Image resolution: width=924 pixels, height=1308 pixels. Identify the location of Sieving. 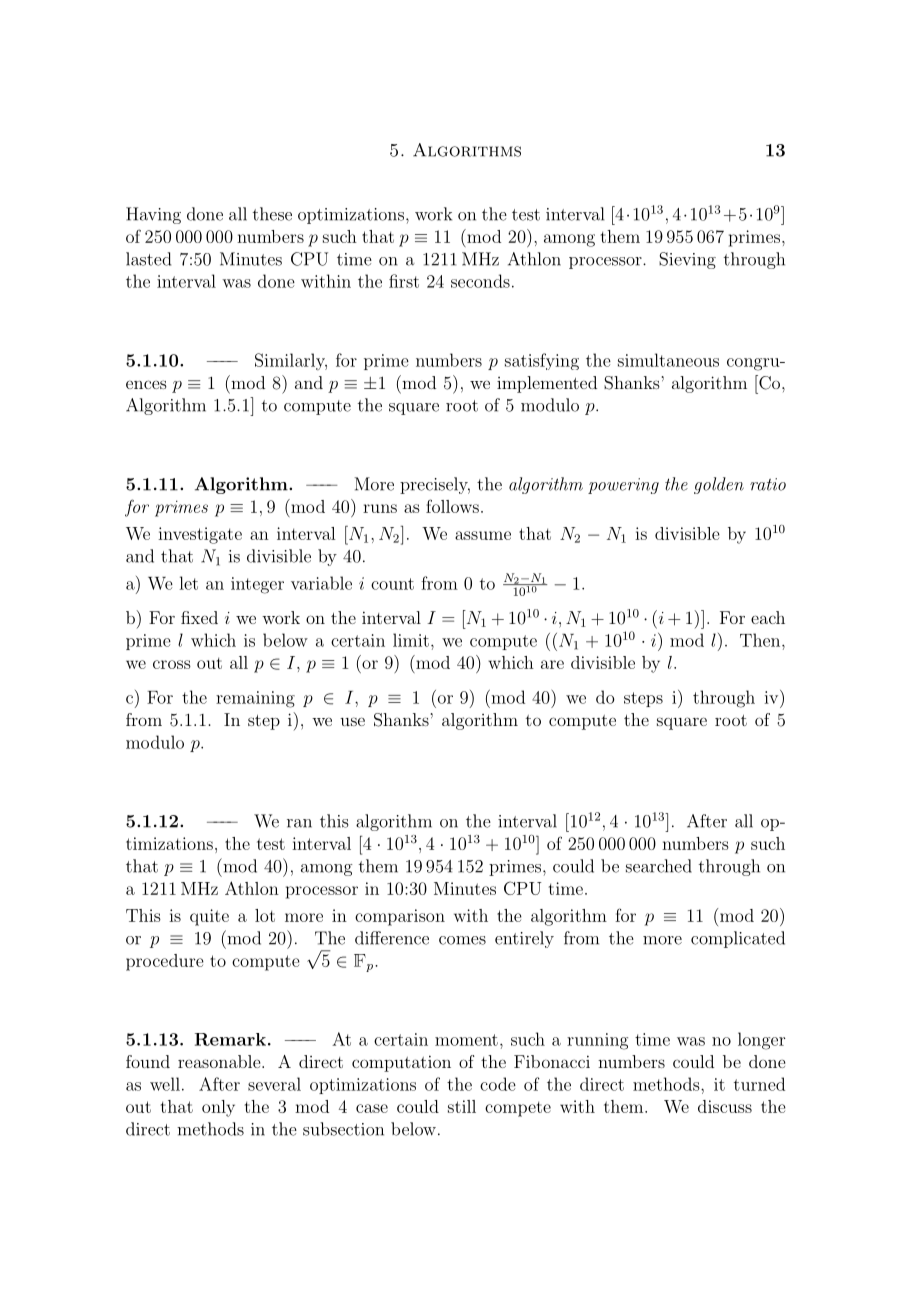
(687, 260).
